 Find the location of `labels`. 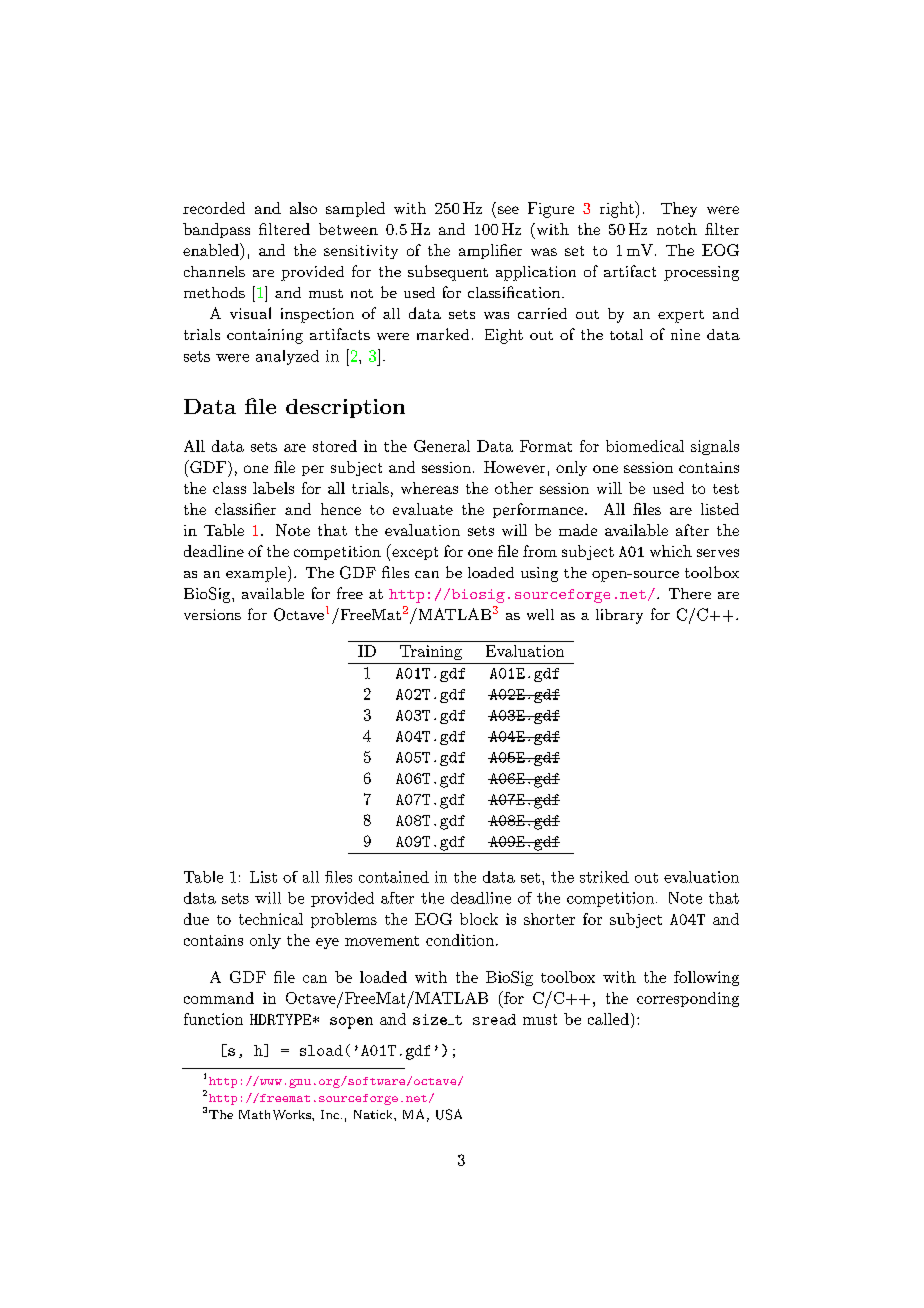

labels is located at coordinates (273, 488).
